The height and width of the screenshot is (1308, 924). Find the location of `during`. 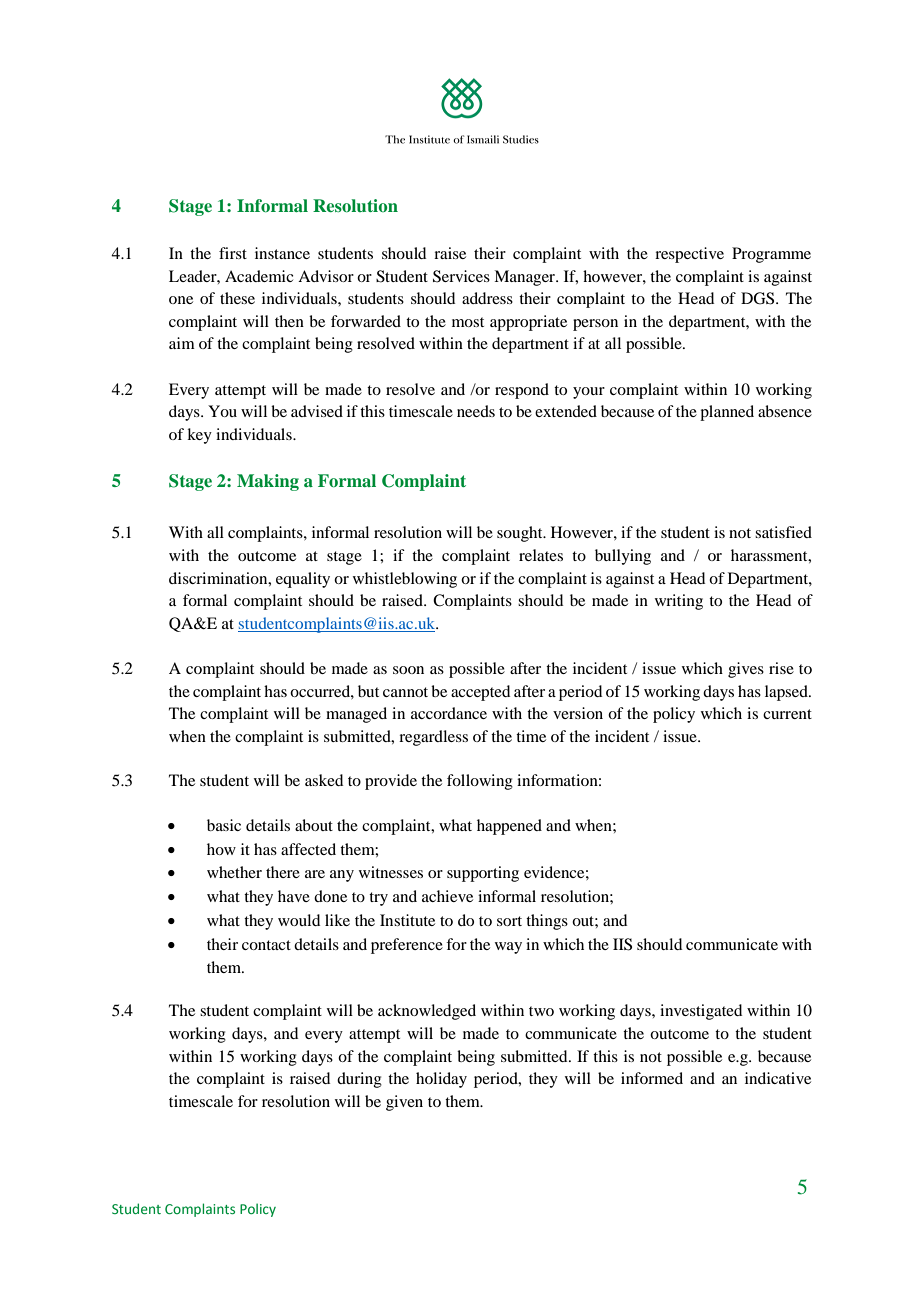

during is located at coordinates (359, 1080).
